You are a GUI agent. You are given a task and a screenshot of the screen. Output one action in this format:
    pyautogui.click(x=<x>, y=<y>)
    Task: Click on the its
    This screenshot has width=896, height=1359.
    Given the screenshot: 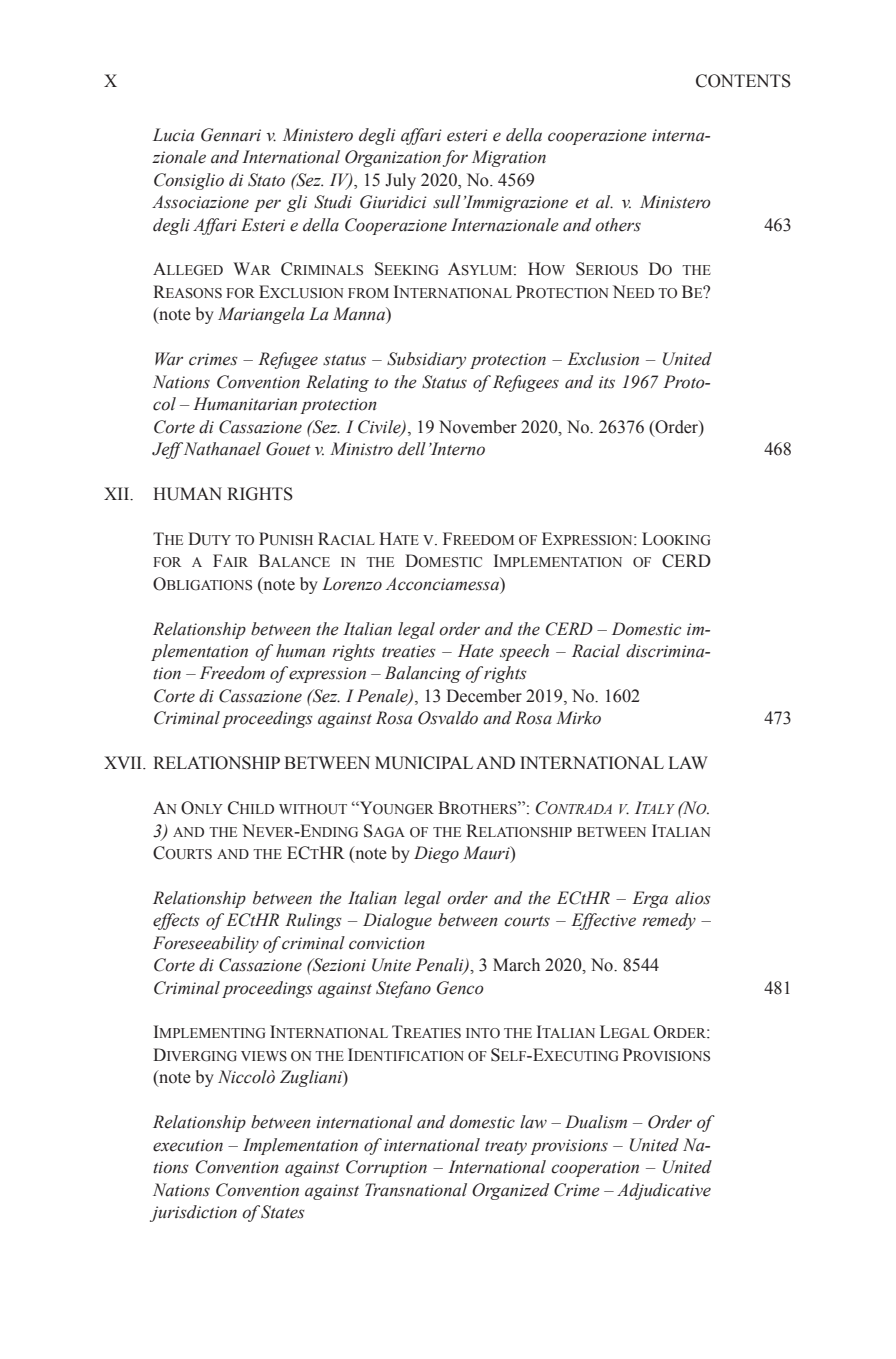 What is the action you would take?
    pyautogui.click(x=607, y=382)
